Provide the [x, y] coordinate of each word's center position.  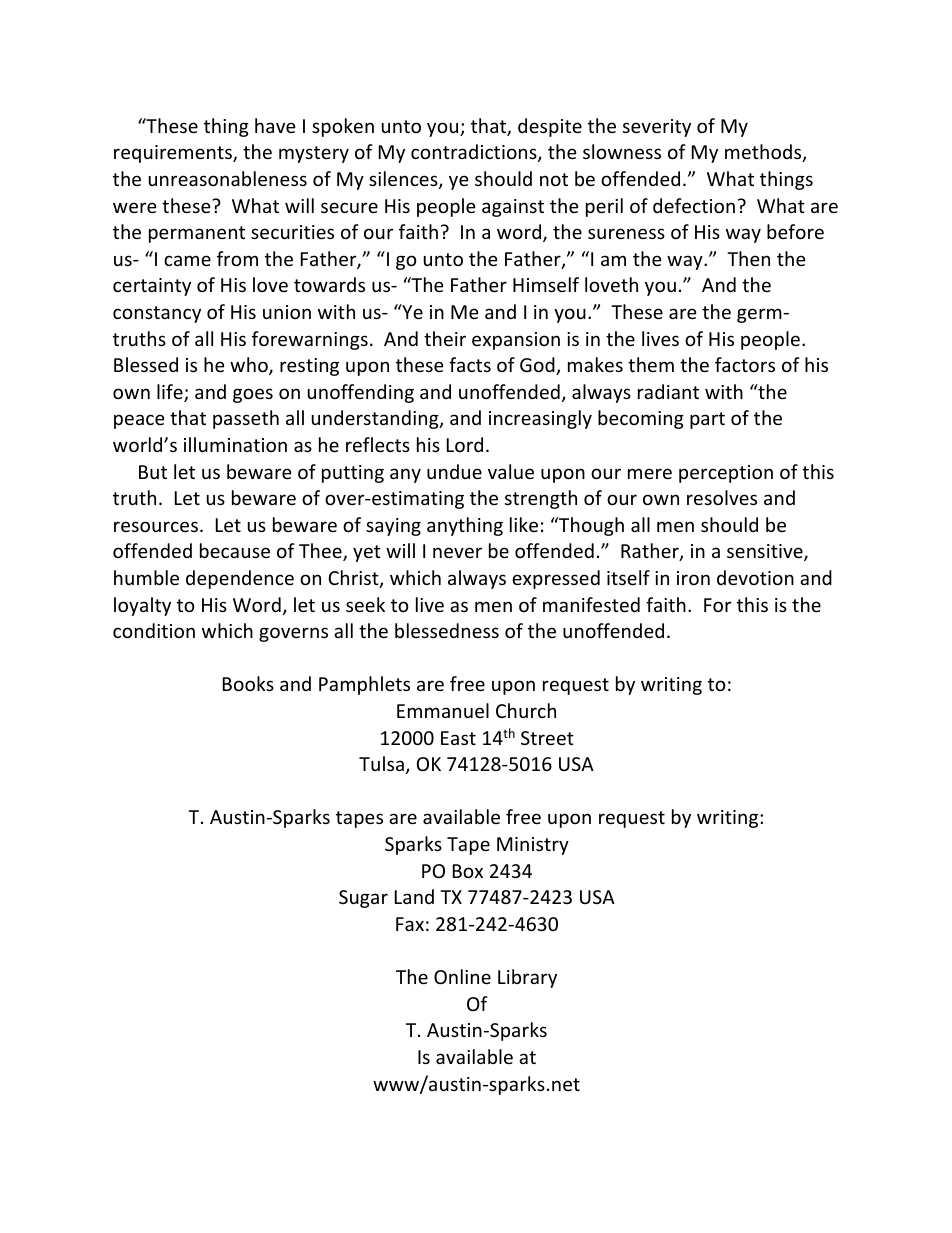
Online [462, 976]
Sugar [363, 899]
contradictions [475, 153]
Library [527, 978]
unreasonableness [228, 178]
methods [764, 153]
